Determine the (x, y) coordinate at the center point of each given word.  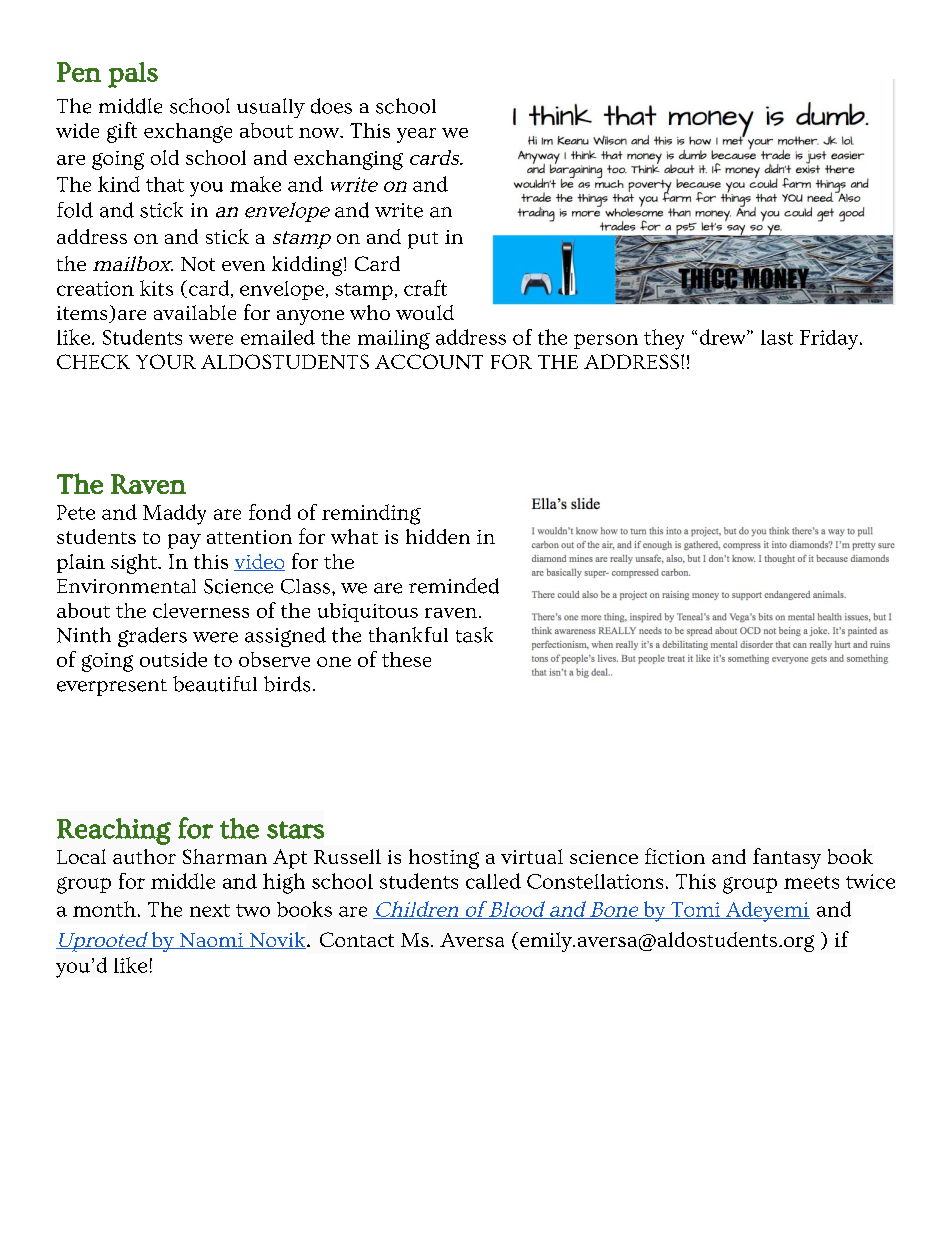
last (777, 337)
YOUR (166, 361)
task (474, 635)
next (210, 910)
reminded (454, 586)
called (493, 881)
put (423, 240)
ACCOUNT (429, 361)
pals (133, 75)
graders (152, 637)
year (416, 135)
